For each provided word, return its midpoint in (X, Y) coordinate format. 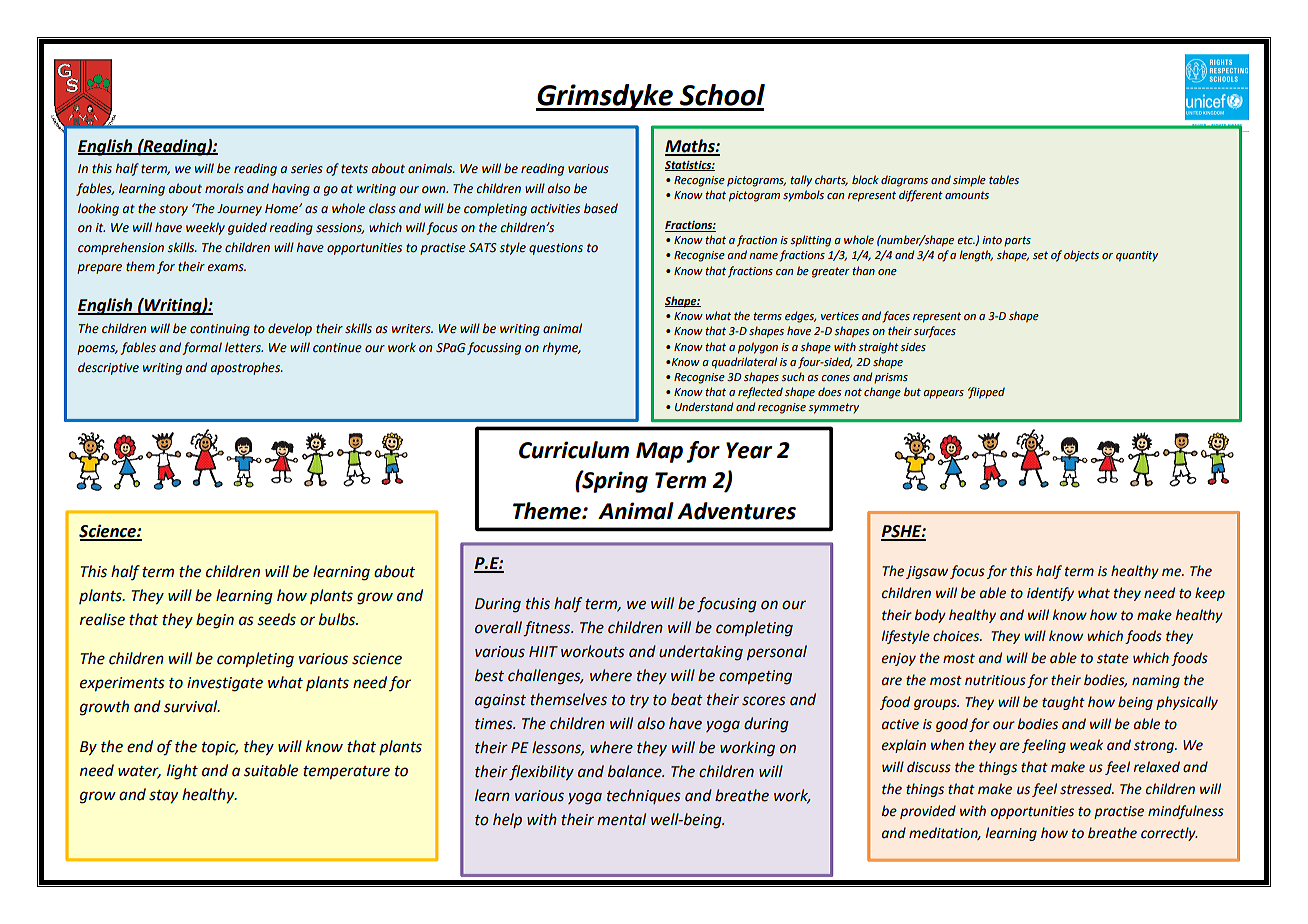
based (601, 208)
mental (621, 819)
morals (224, 188)
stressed (1087, 789)
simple (969, 181)
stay (163, 796)
